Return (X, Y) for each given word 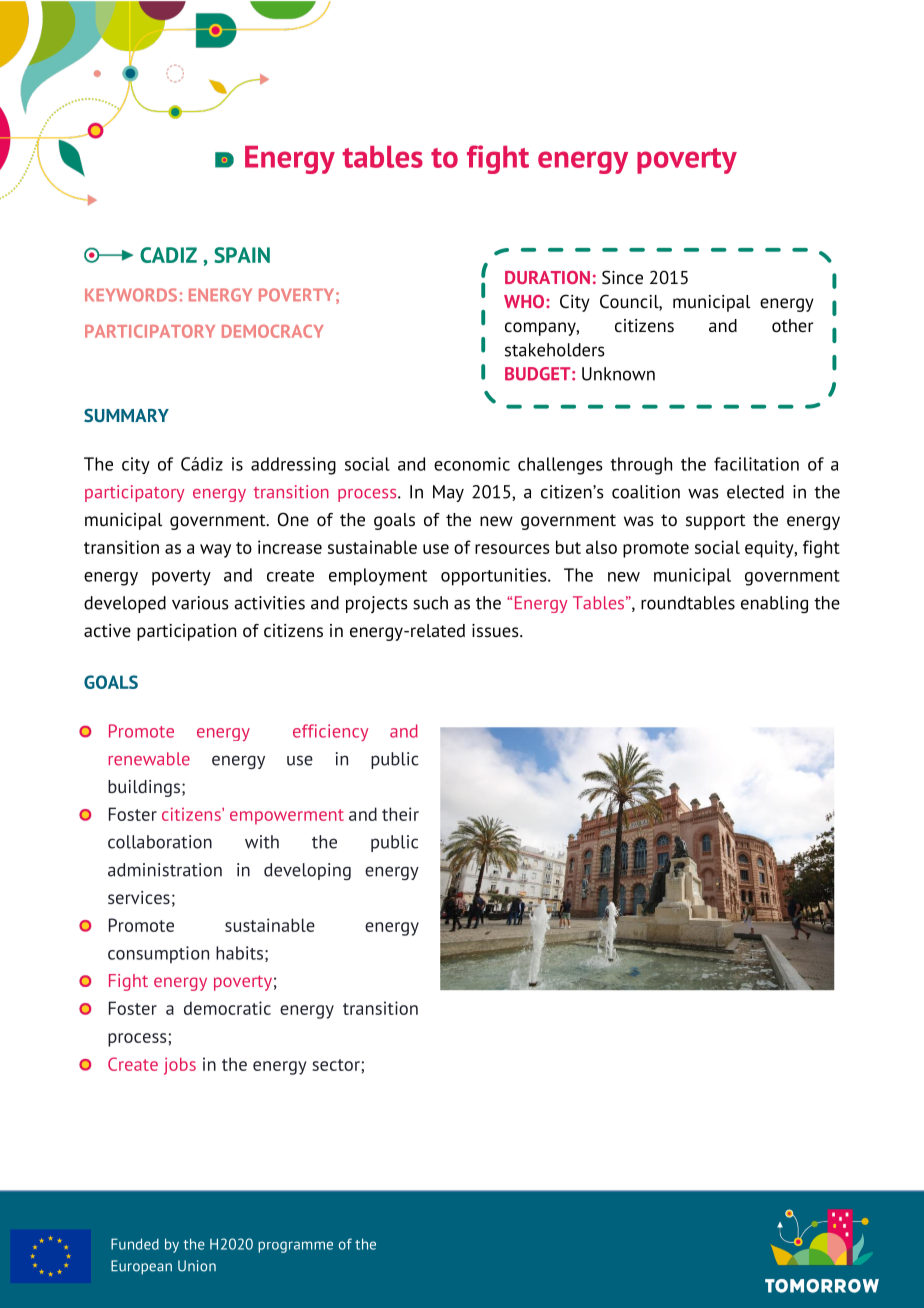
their (400, 814)
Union (197, 1266)
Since (622, 277)
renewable (149, 759)
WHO (524, 301)
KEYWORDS (131, 295)
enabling (774, 604)
